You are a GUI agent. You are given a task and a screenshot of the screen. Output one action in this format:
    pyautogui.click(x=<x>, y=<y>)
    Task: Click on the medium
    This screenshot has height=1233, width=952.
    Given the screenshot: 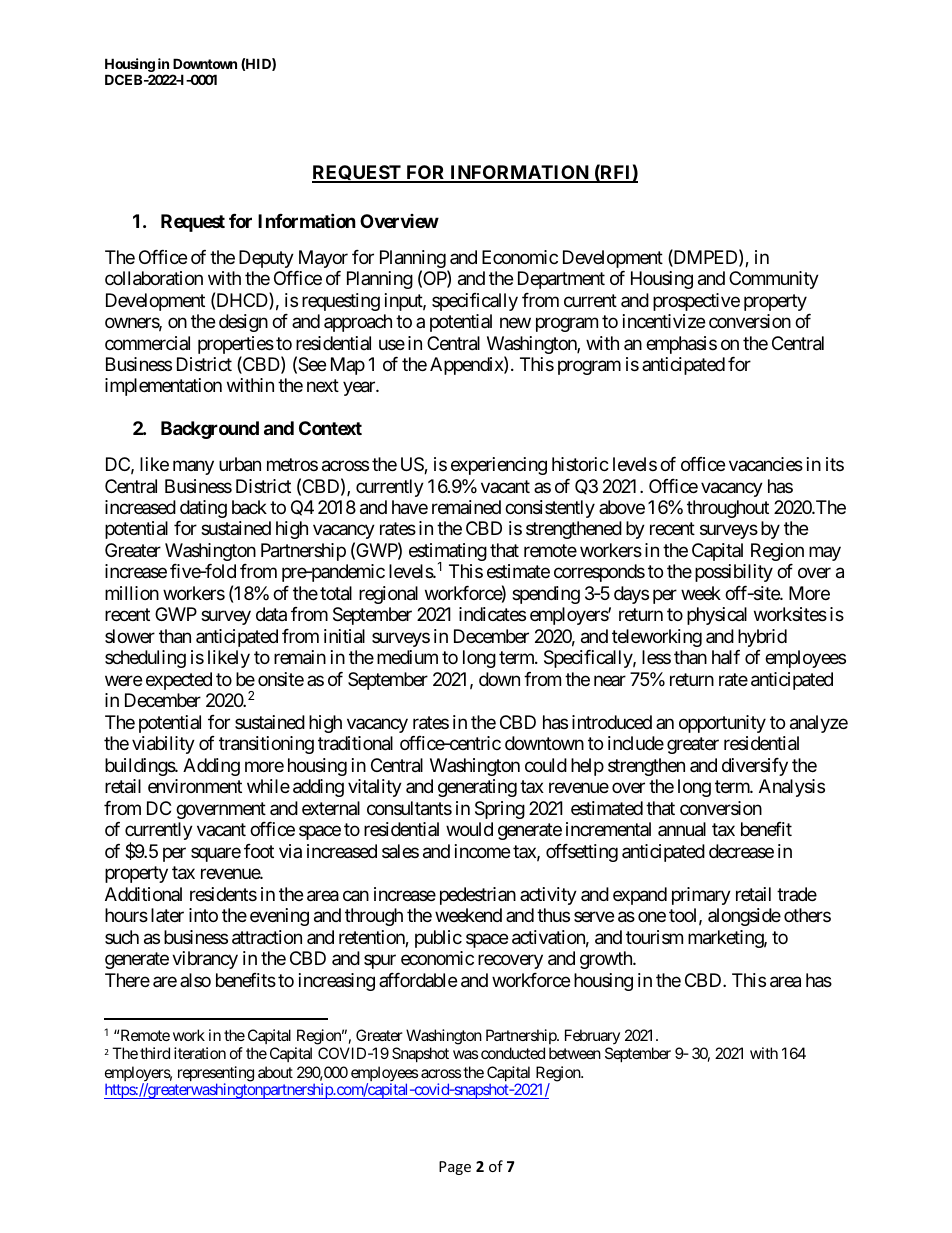 What is the action you would take?
    pyautogui.click(x=407, y=657)
